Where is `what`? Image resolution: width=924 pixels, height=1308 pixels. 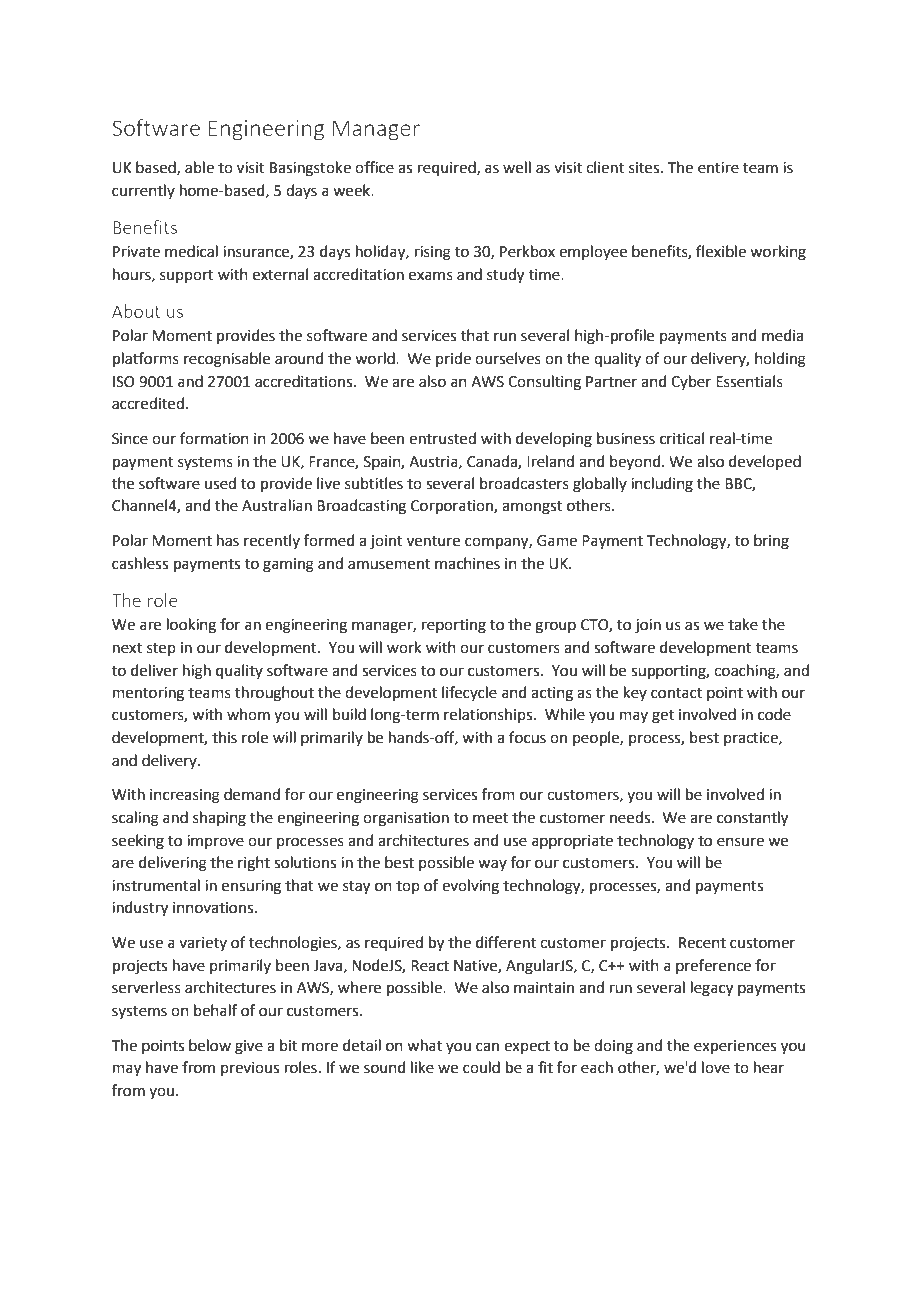 what is located at coordinates (424, 1045).
